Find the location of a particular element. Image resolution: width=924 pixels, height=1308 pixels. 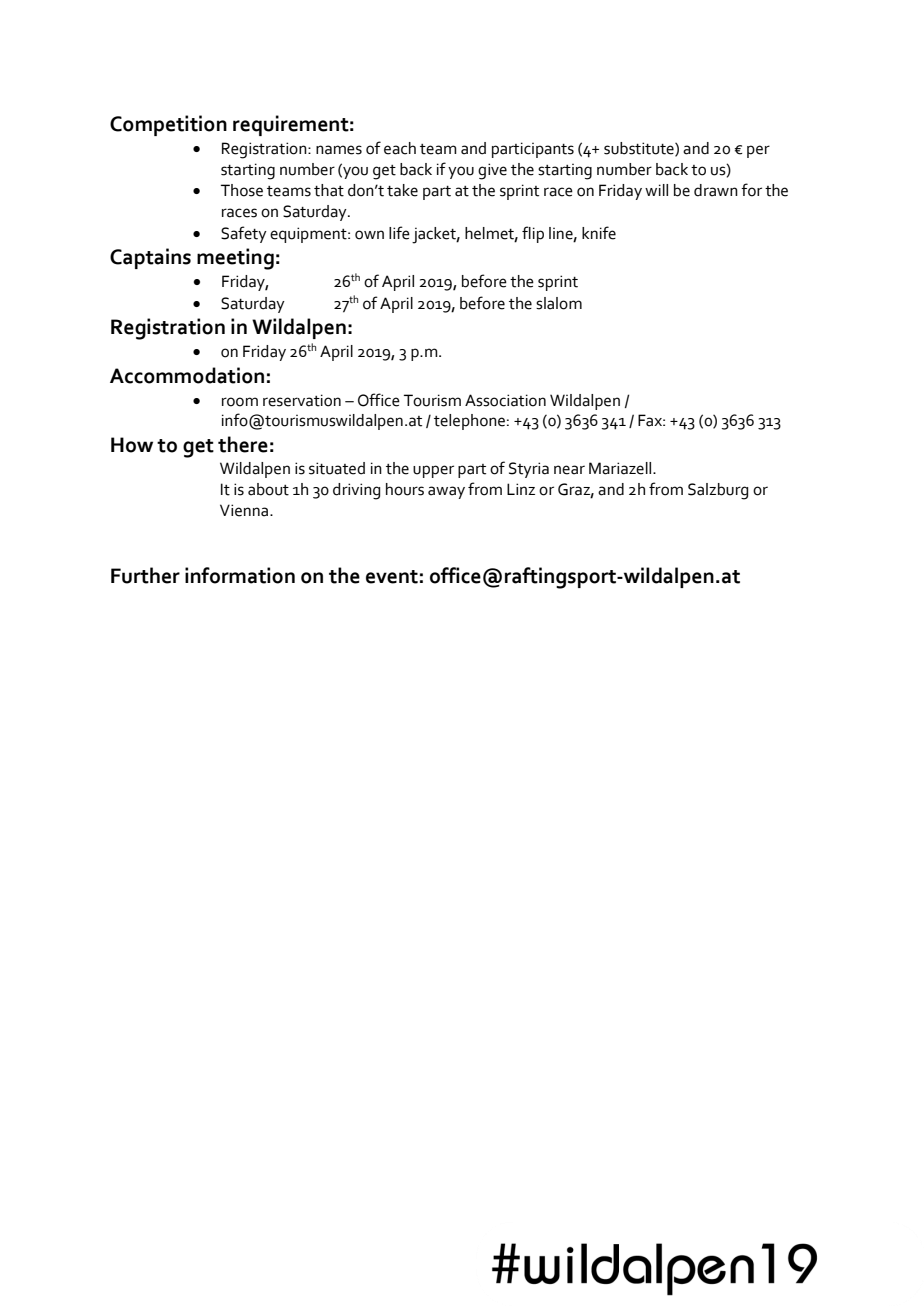

each is located at coordinates (400, 148).
